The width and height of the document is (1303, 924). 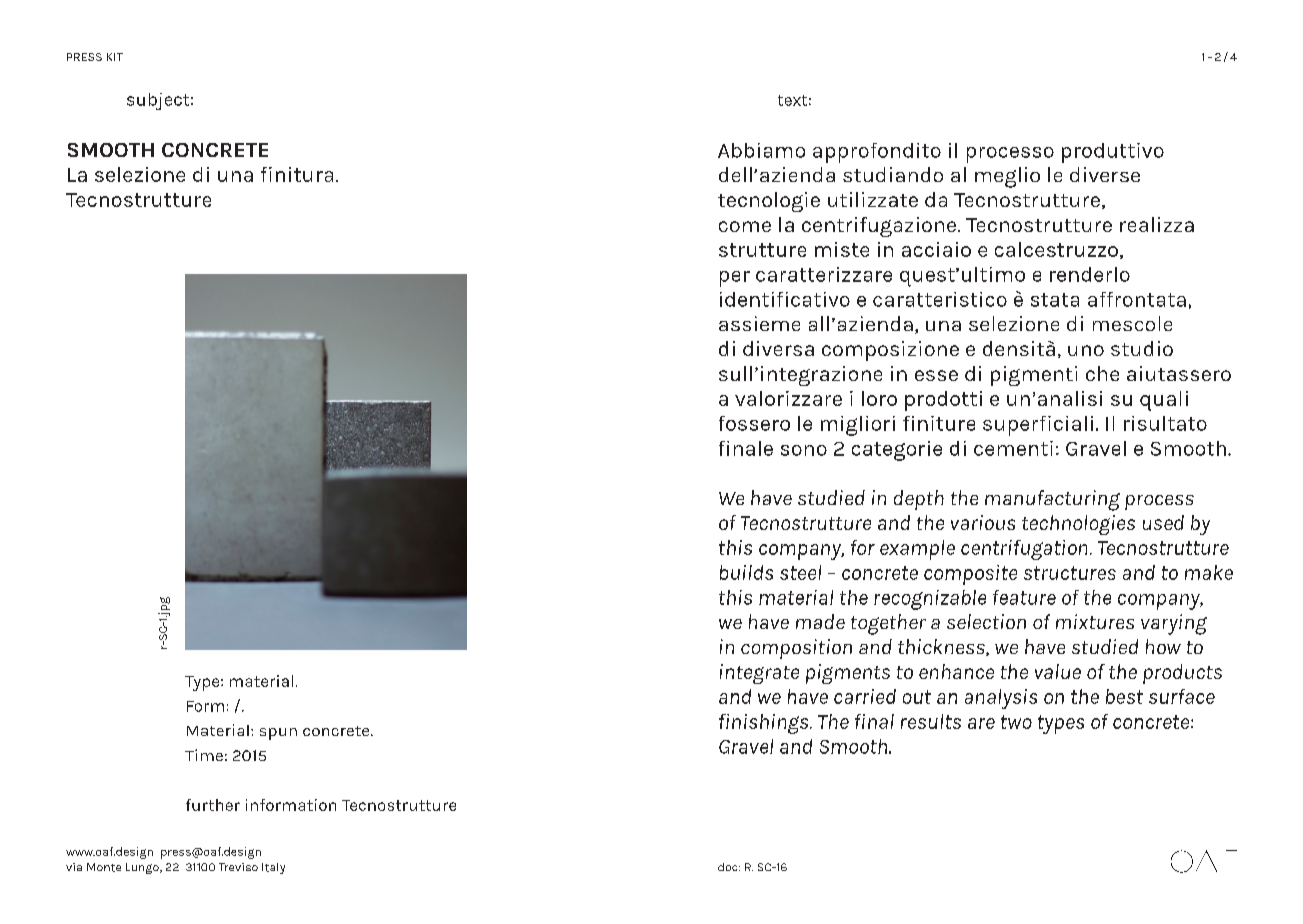 I want to click on come, so click(x=745, y=226).
